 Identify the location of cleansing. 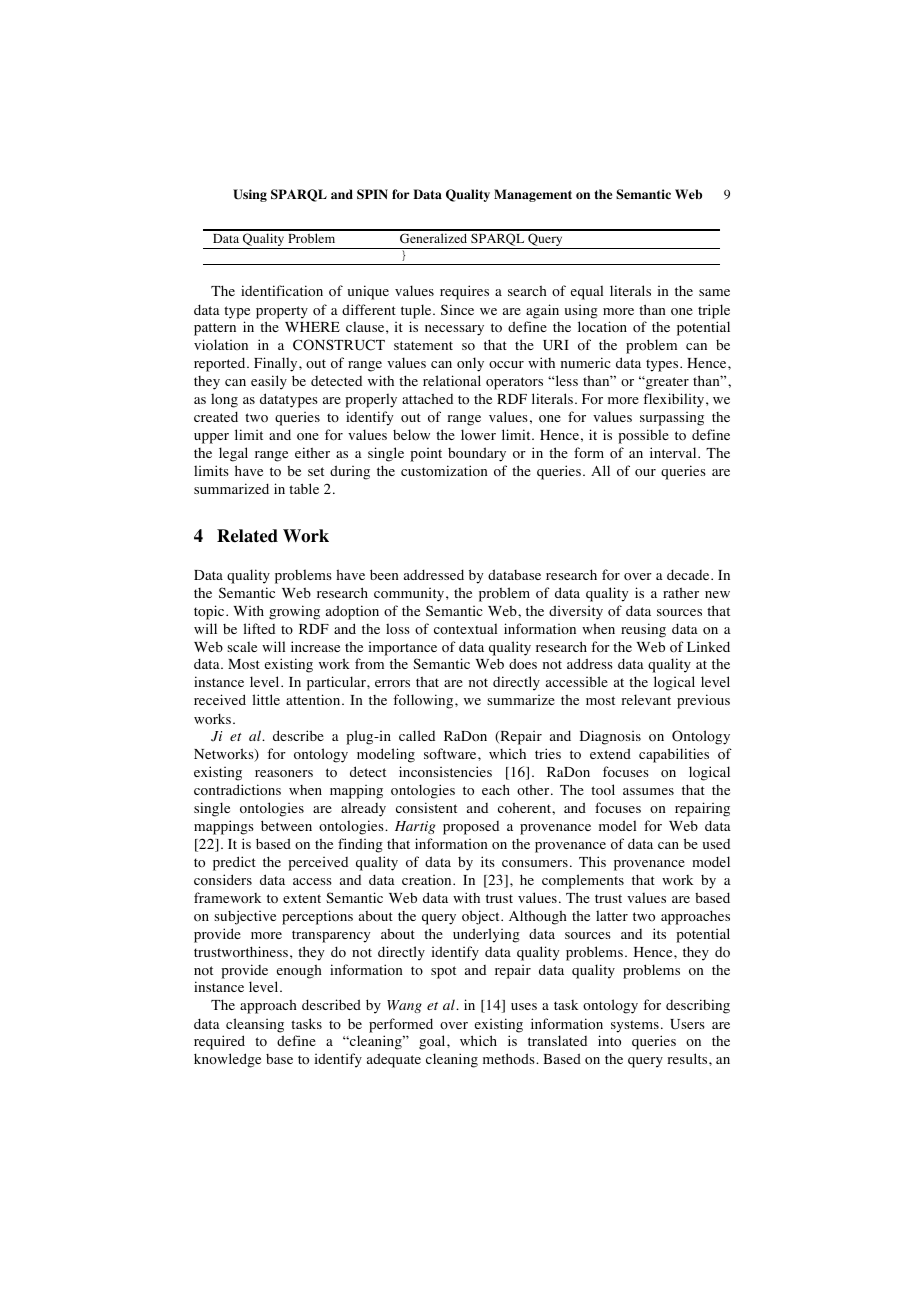
(255, 1025).
